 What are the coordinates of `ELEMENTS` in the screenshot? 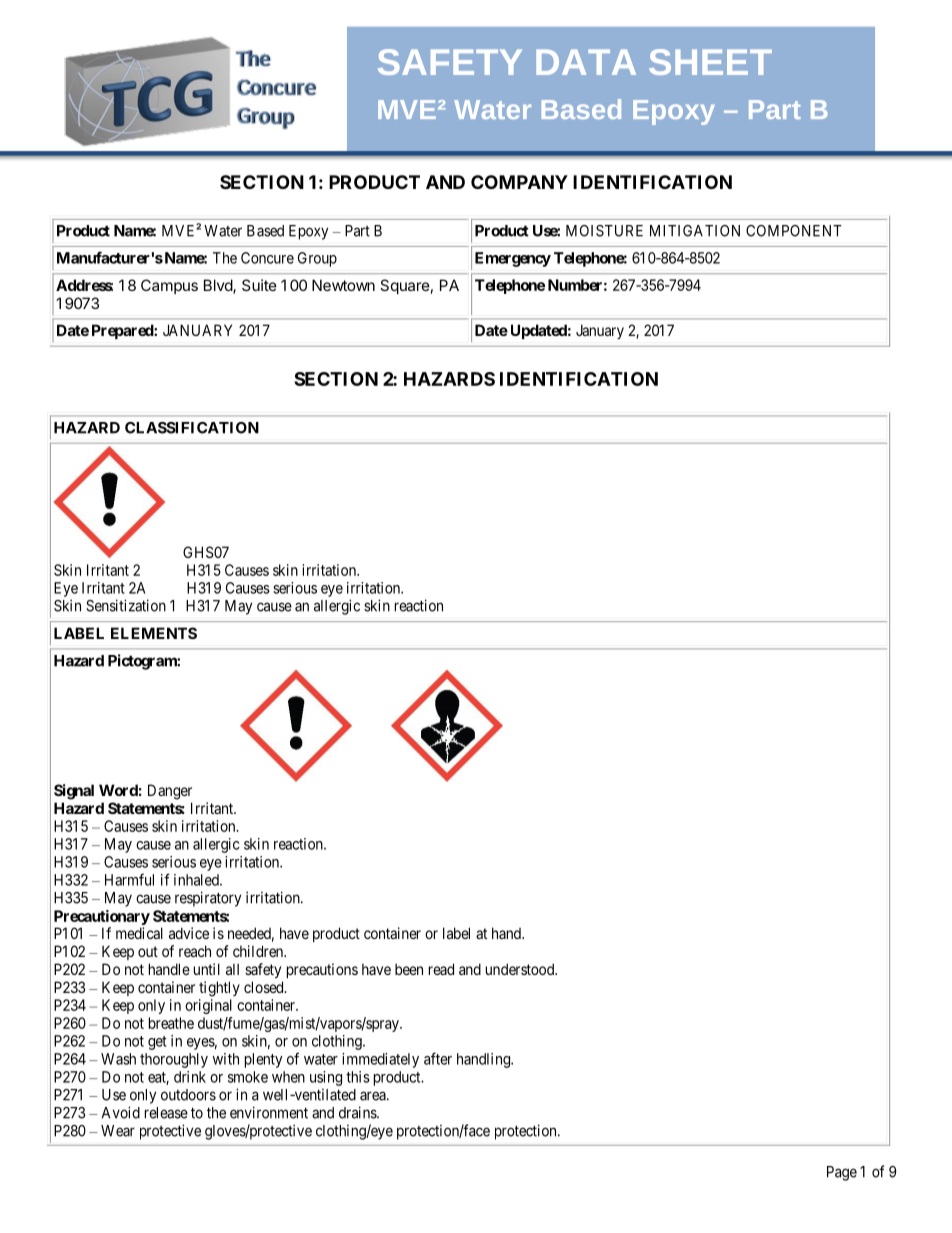 It's located at (154, 633).
